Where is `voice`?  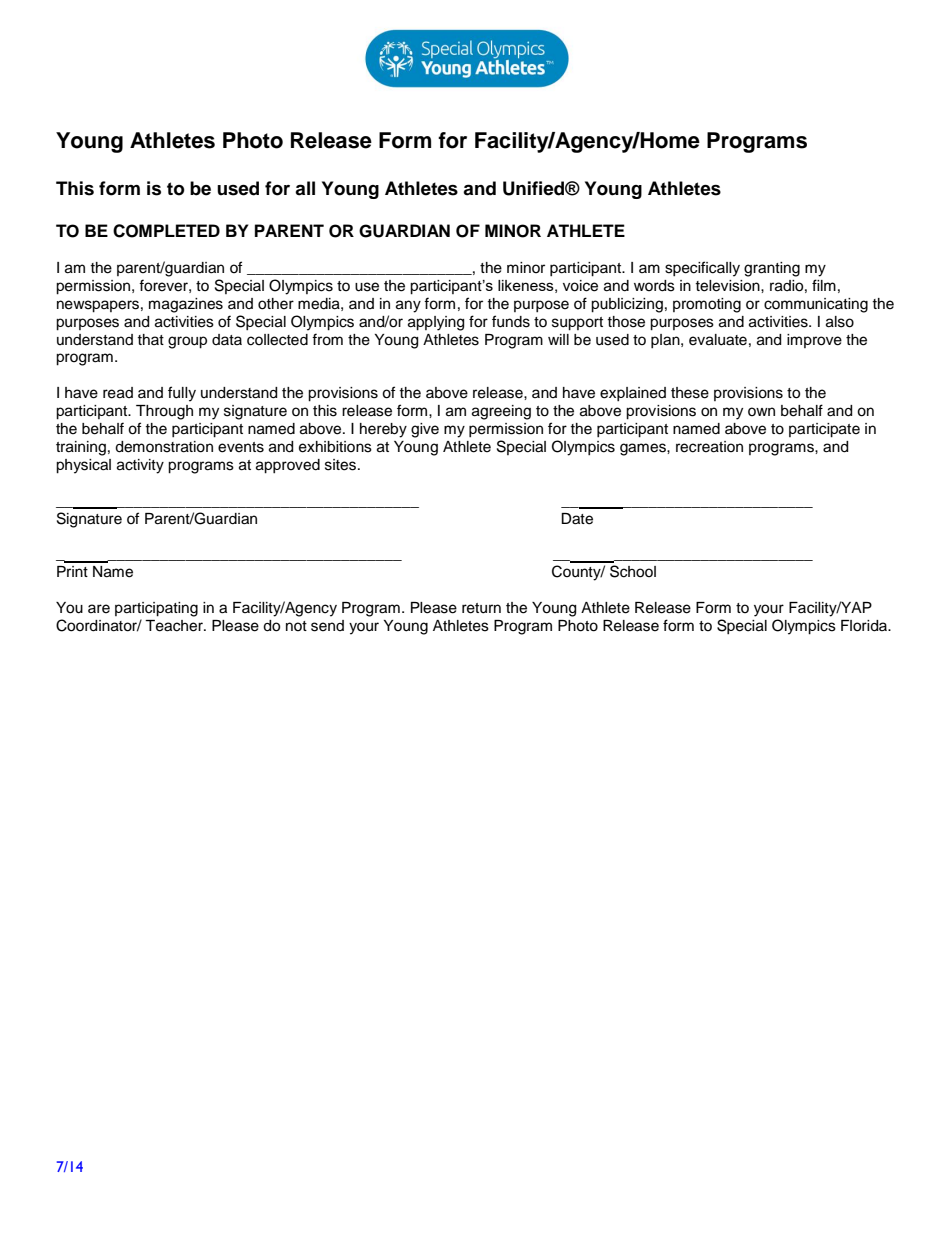
voice is located at coordinates (580, 286).
